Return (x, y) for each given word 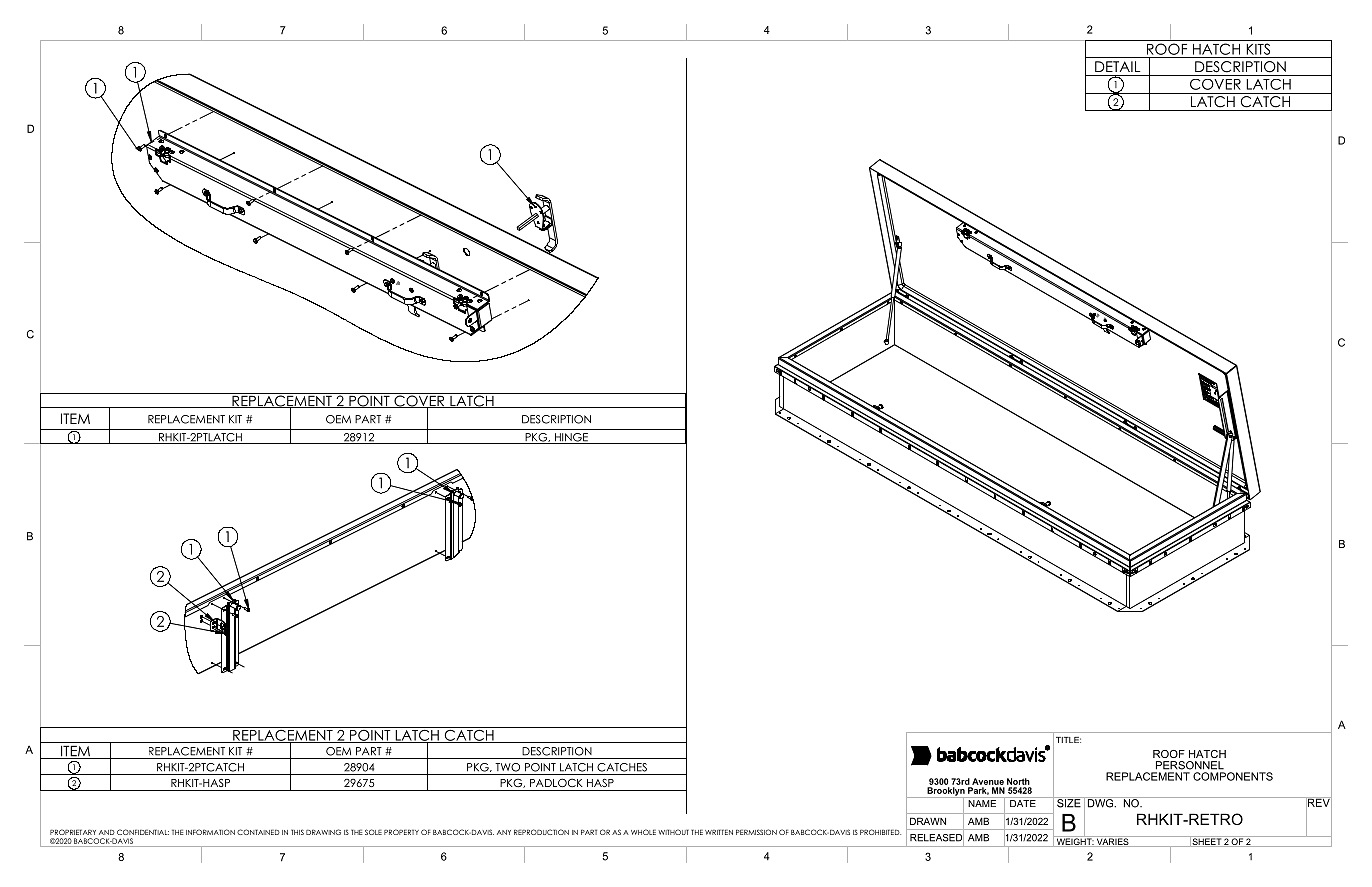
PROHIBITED (880, 832)
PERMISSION (756, 832)
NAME (982, 803)
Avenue (988, 781)
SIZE (1069, 802)
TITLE (1068, 740)
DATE (1023, 803)
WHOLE (643, 832)
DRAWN (928, 821)
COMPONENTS (1233, 776)
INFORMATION (210, 832)
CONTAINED (258, 832)
